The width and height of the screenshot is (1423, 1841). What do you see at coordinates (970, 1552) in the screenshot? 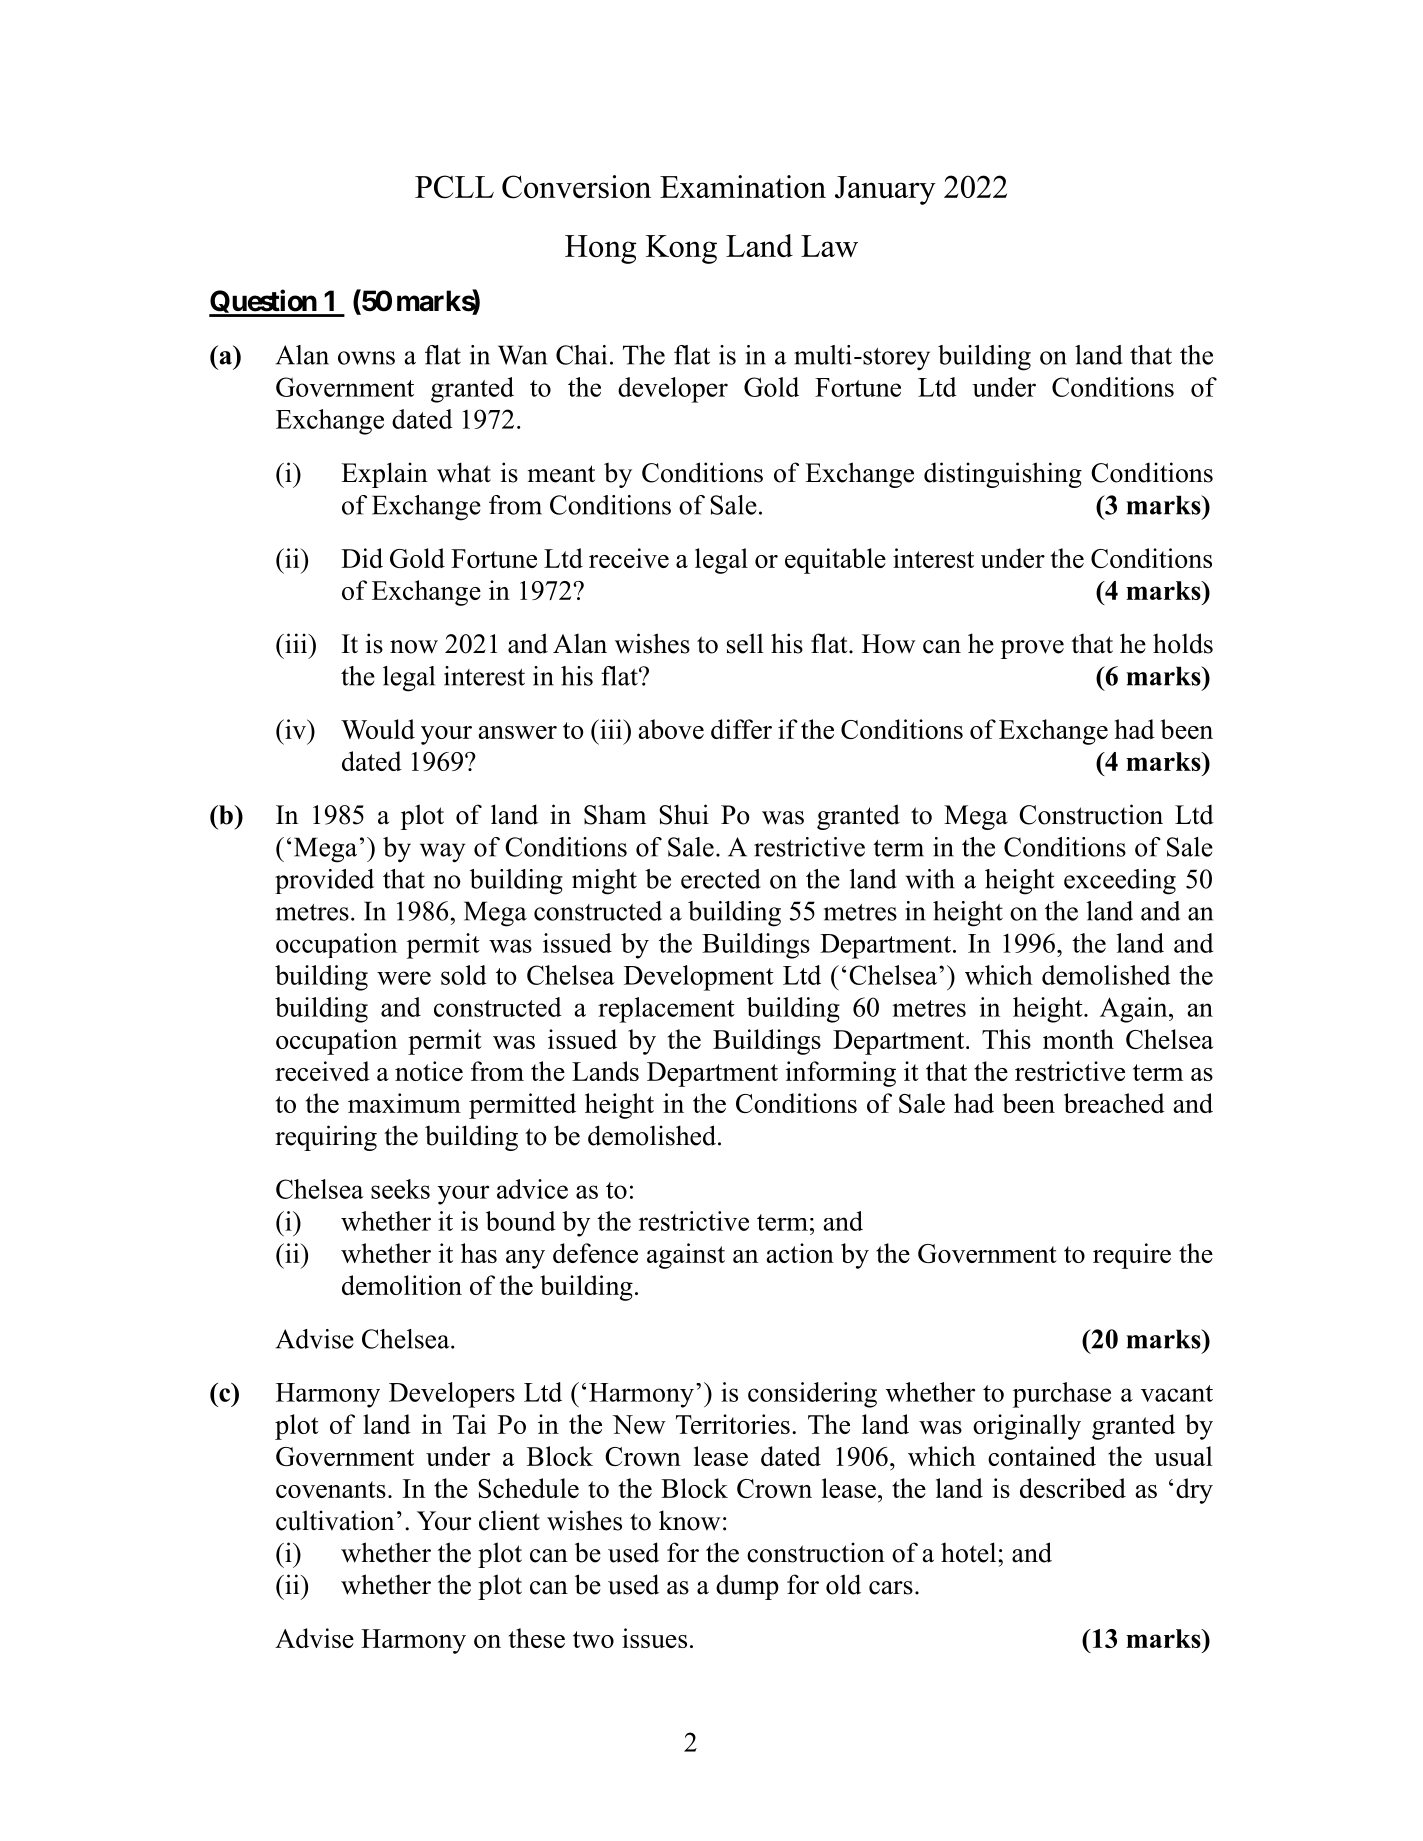
I see `hotel` at bounding box center [970, 1552].
